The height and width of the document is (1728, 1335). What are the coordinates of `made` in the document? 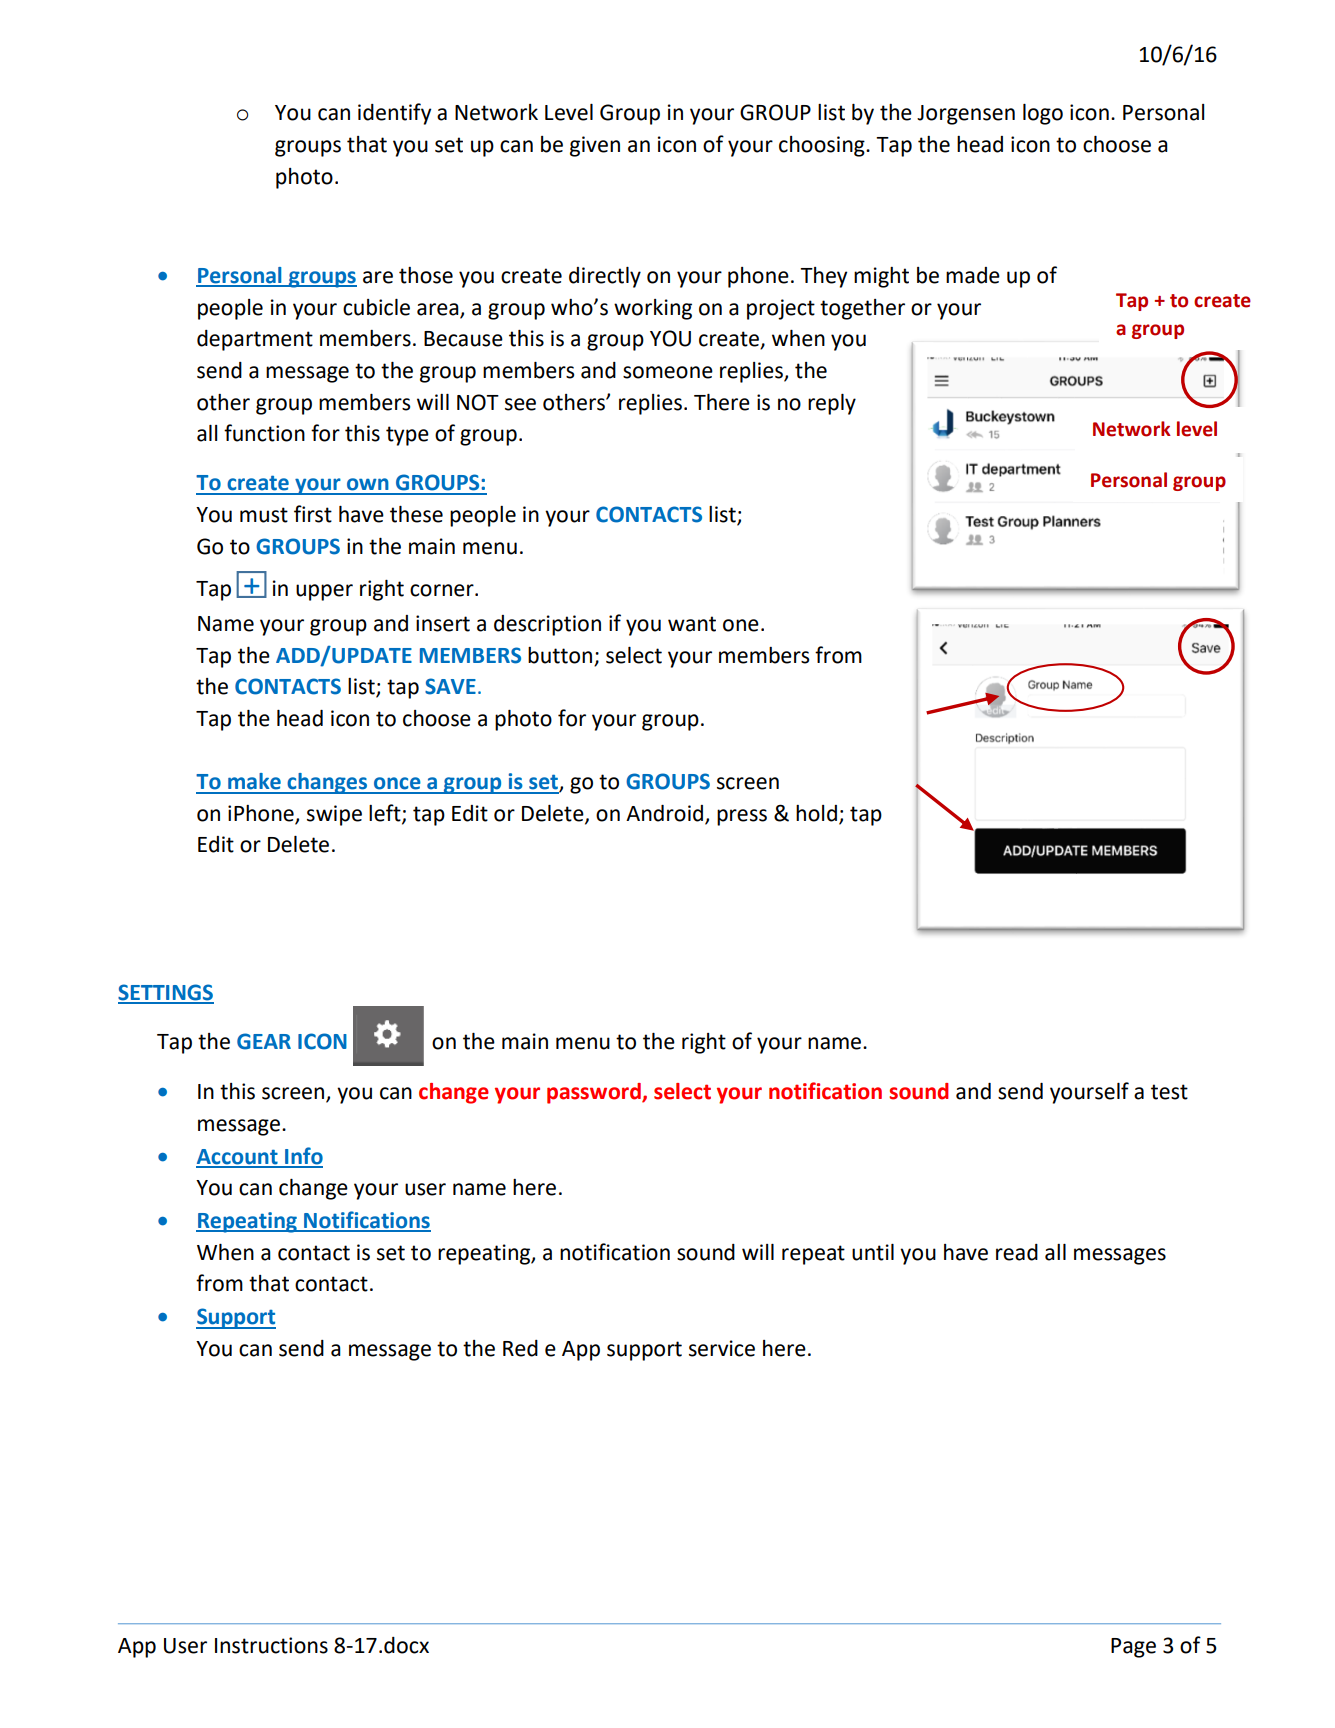 It's located at (973, 275).
